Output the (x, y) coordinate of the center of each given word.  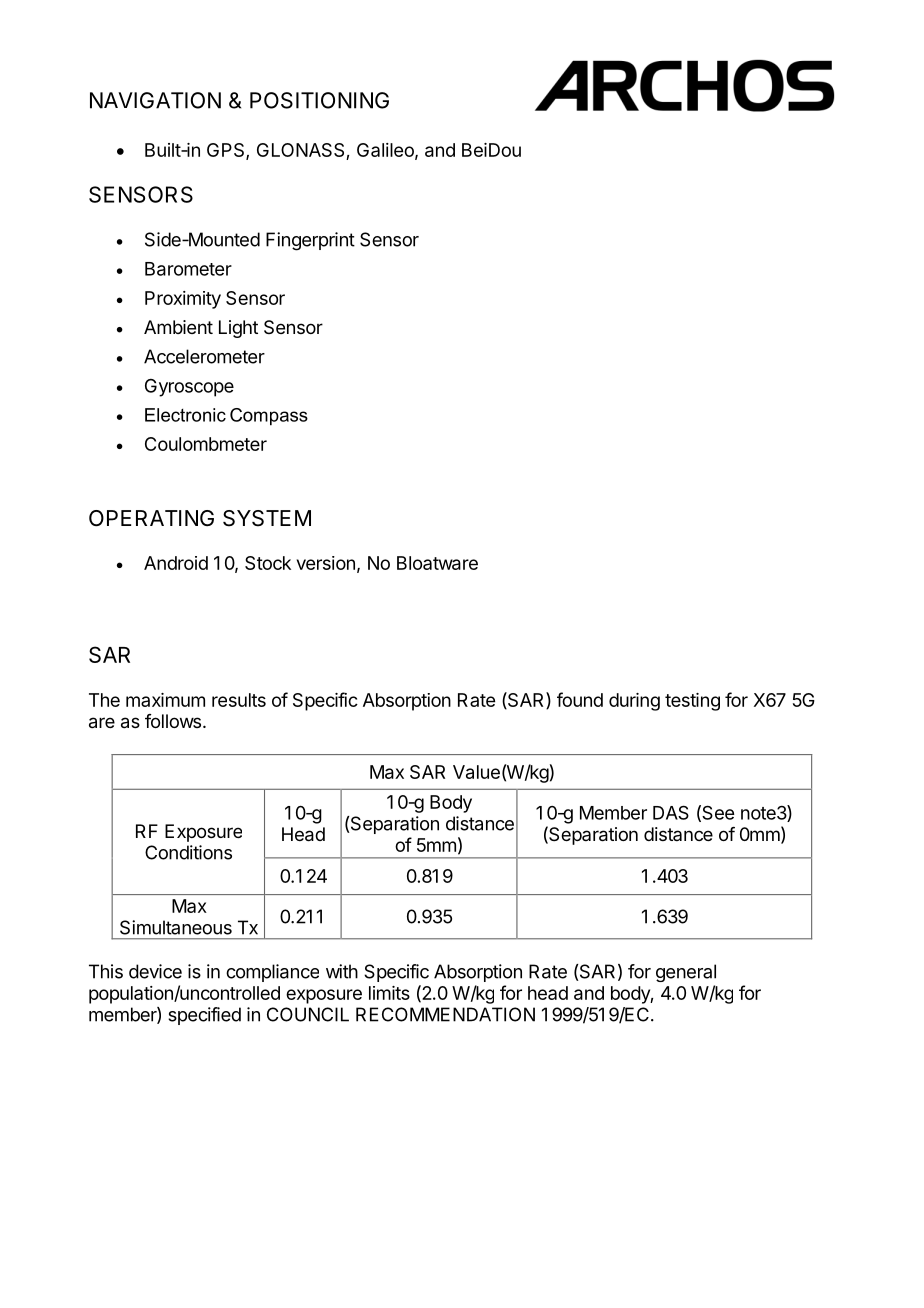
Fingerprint (310, 241)
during (634, 702)
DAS (671, 812)
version (326, 563)
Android (176, 563)
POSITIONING (319, 100)
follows (173, 721)
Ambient (178, 327)
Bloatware (437, 563)
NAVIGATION (155, 100)
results (239, 700)
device (155, 971)
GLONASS (302, 151)
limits (389, 993)
